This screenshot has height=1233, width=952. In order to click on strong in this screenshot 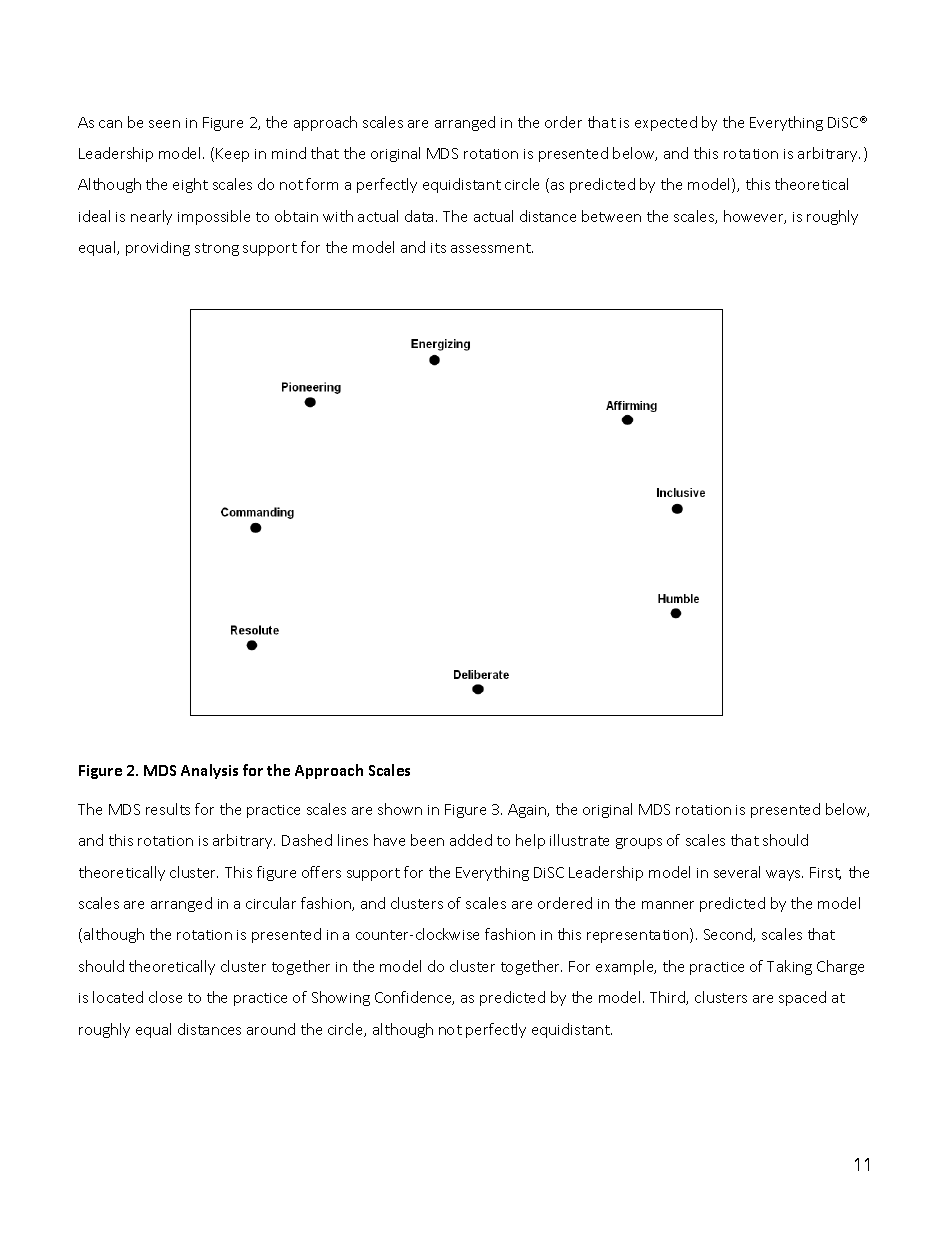, I will do `click(217, 249)`.
